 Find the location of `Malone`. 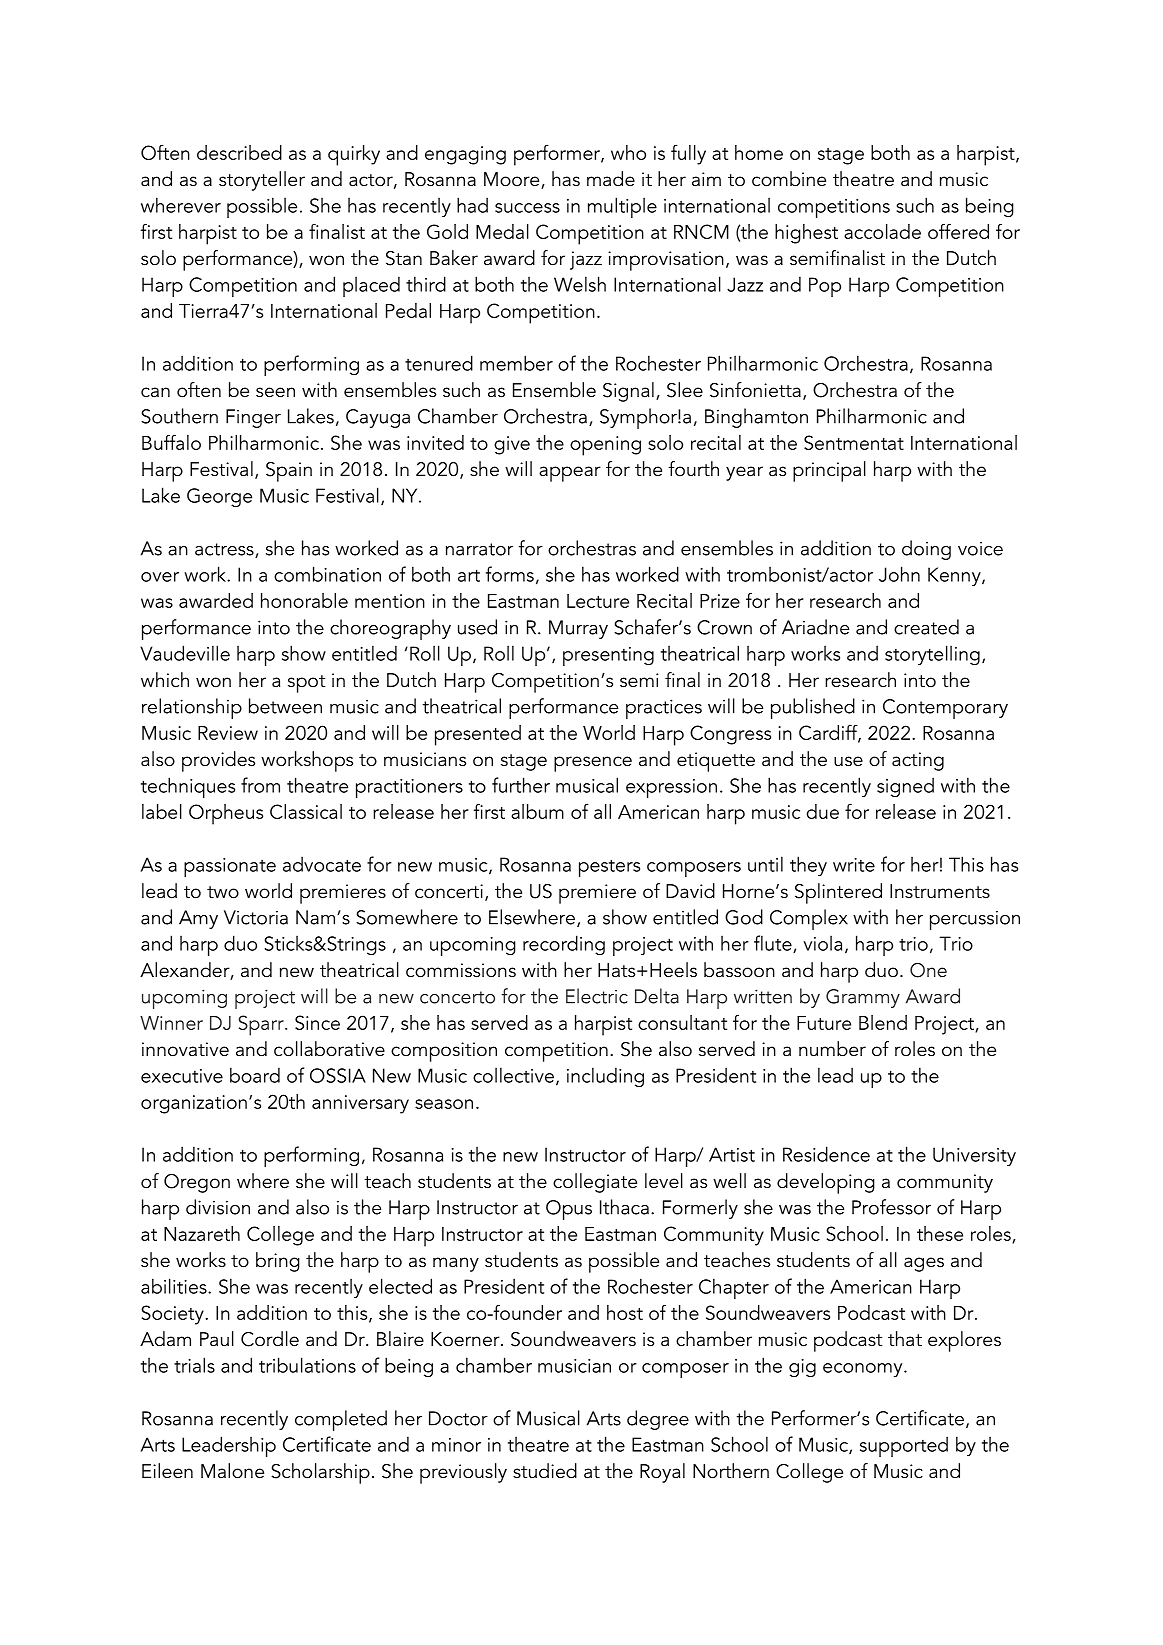

Malone is located at coordinates (232, 1471).
